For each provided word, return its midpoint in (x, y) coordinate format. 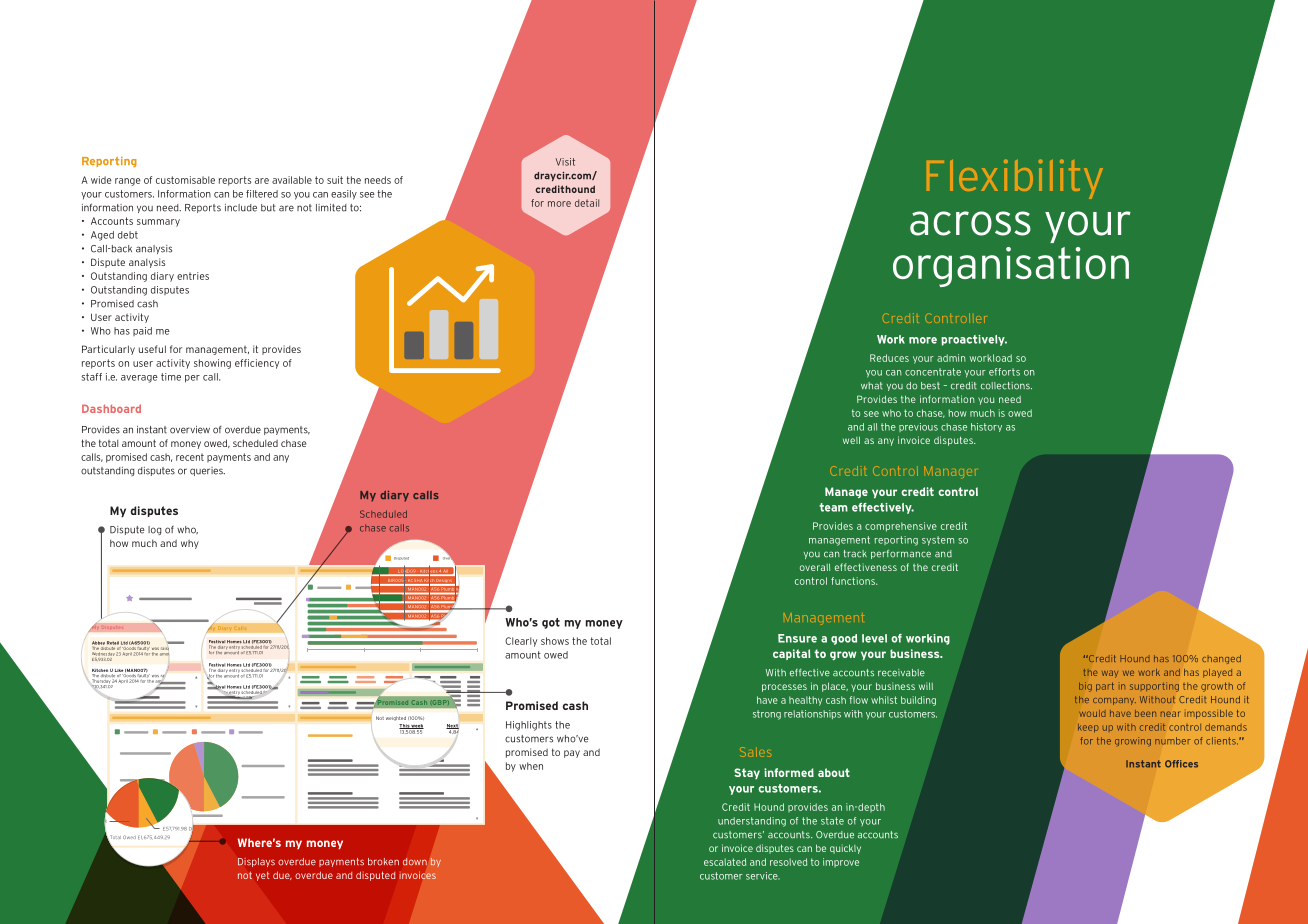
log (154, 530)
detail (587, 203)
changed (1221, 659)
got (551, 623)
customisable (185, 180)
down (415, 862)
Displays (256, 862)
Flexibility (1015, 179)
